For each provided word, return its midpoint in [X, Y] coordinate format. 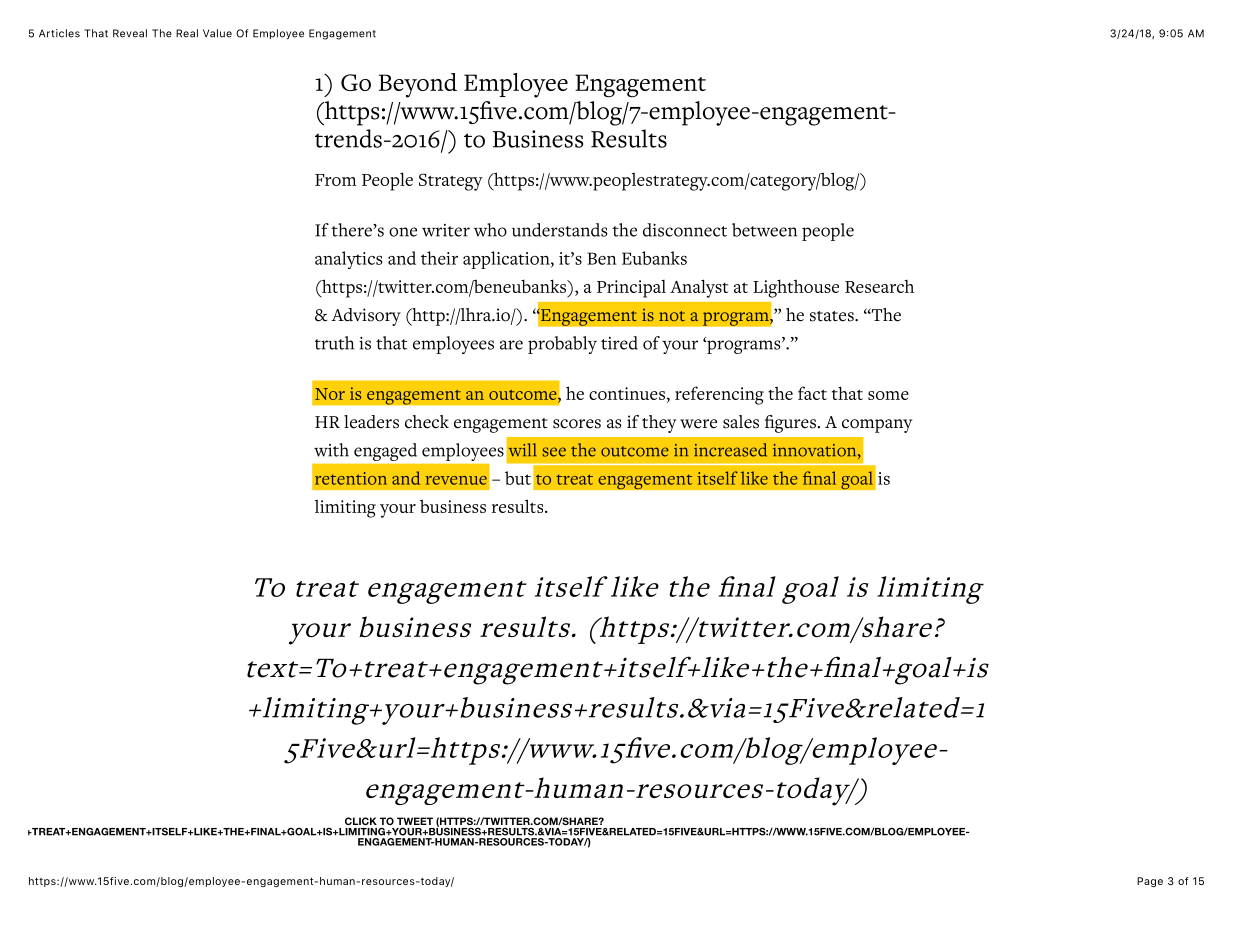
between [764, 230]
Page [1150, 882]
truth [334, 343]
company [877, 426]
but [518, 478]
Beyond [418, 85]
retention [351, 478]
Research [879, 286]
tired [619, 343]
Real [187, 33]
